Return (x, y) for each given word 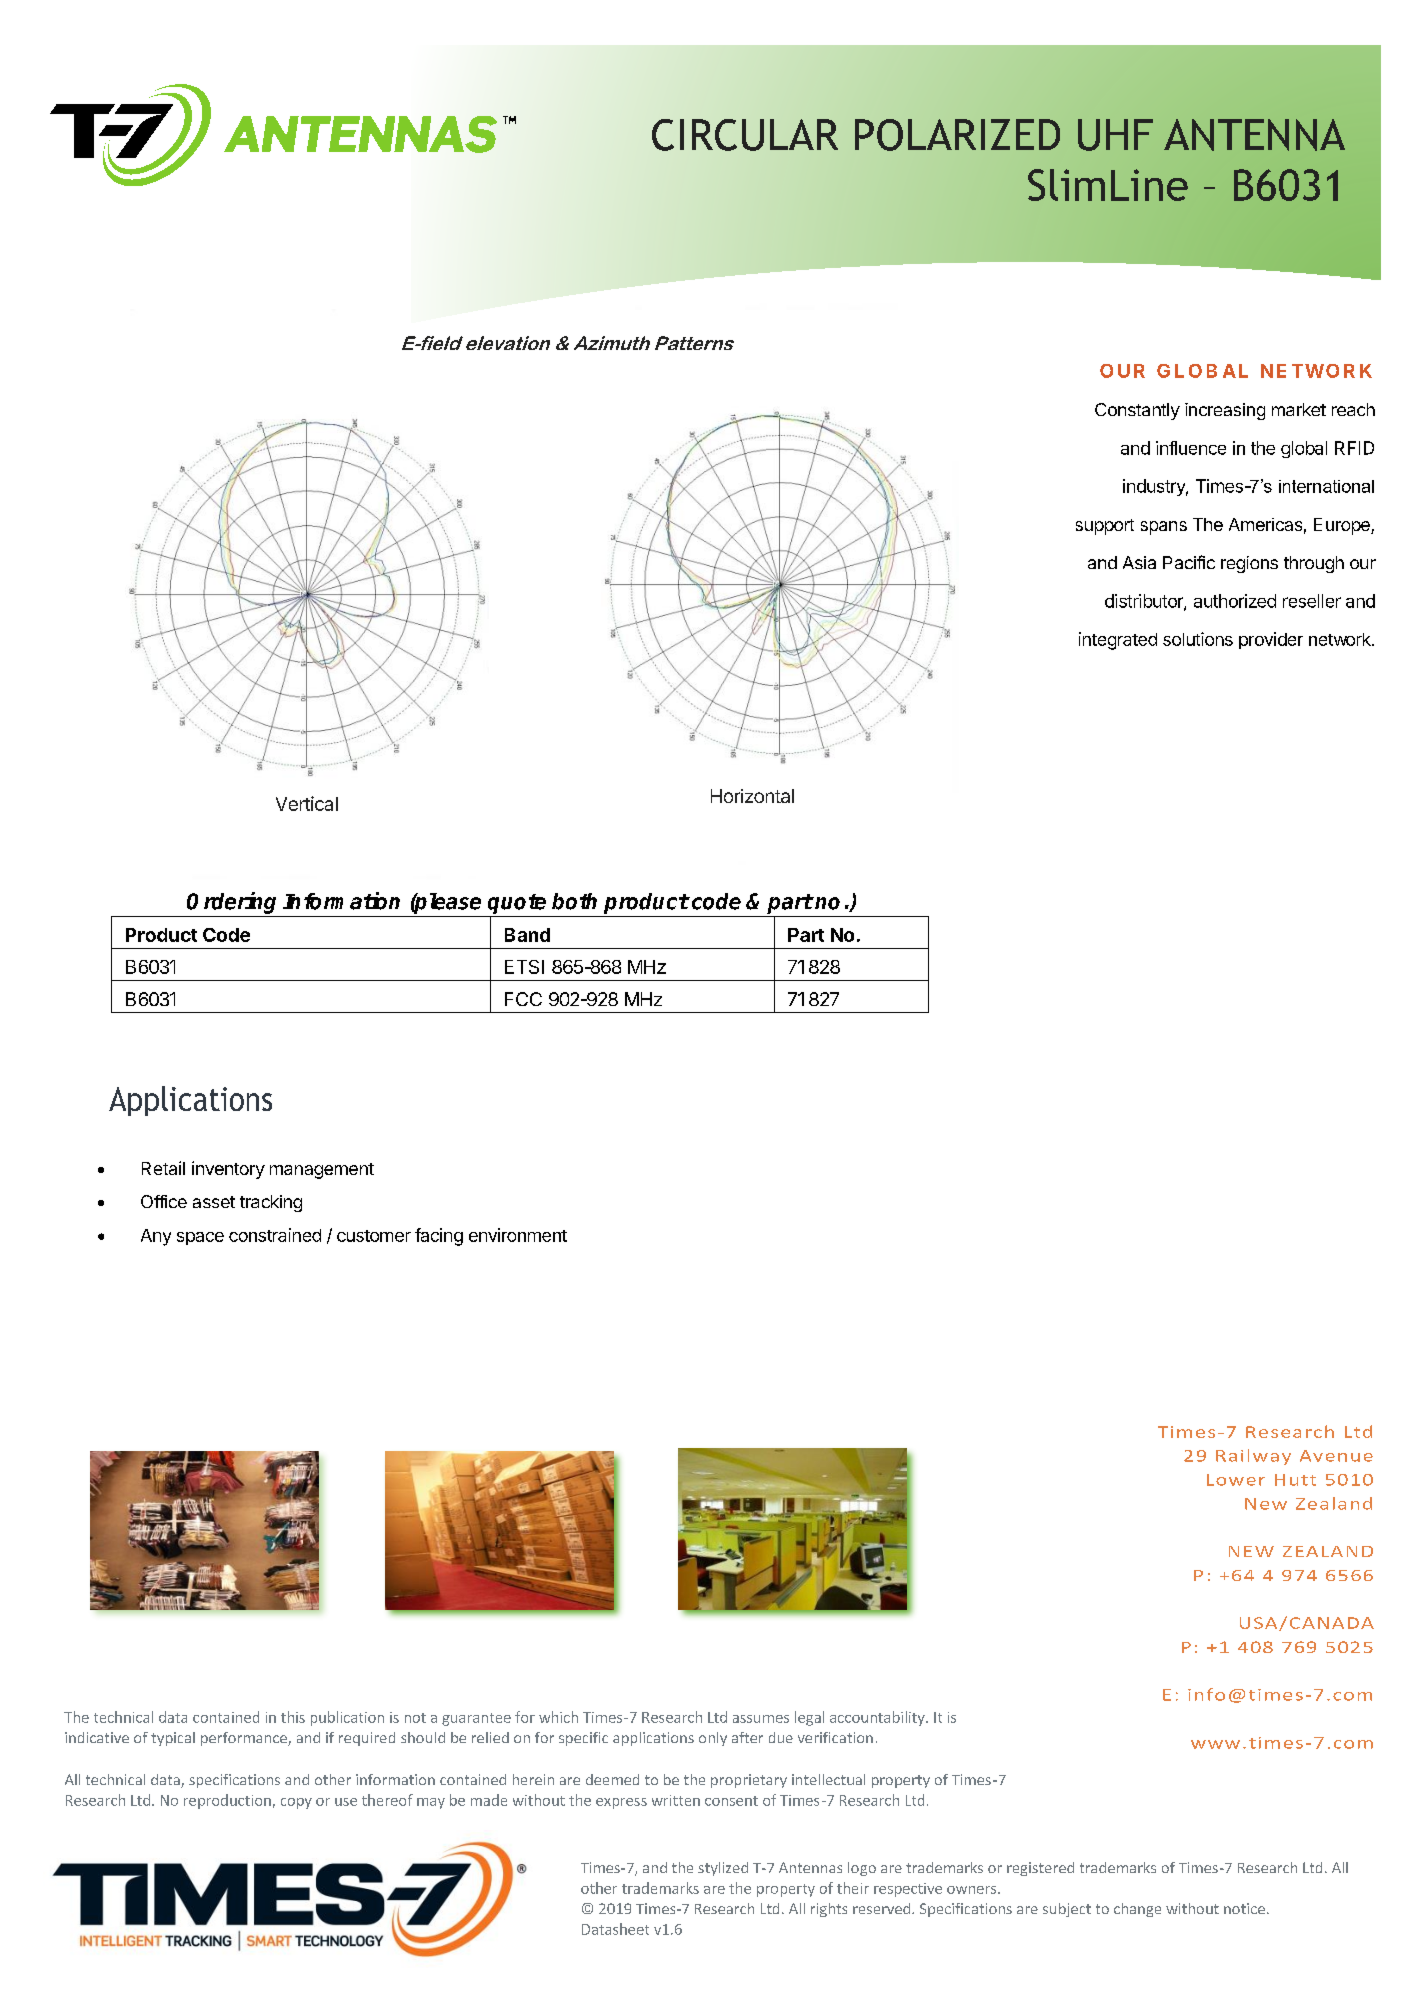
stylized (723, 1869)
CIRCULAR (745, 135)
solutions (1198, 639)
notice (1244, 1908)
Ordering (231, 903)
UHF (1115, 135)
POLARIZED (957, 135)
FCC (523, 999)
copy (296, 1803)
